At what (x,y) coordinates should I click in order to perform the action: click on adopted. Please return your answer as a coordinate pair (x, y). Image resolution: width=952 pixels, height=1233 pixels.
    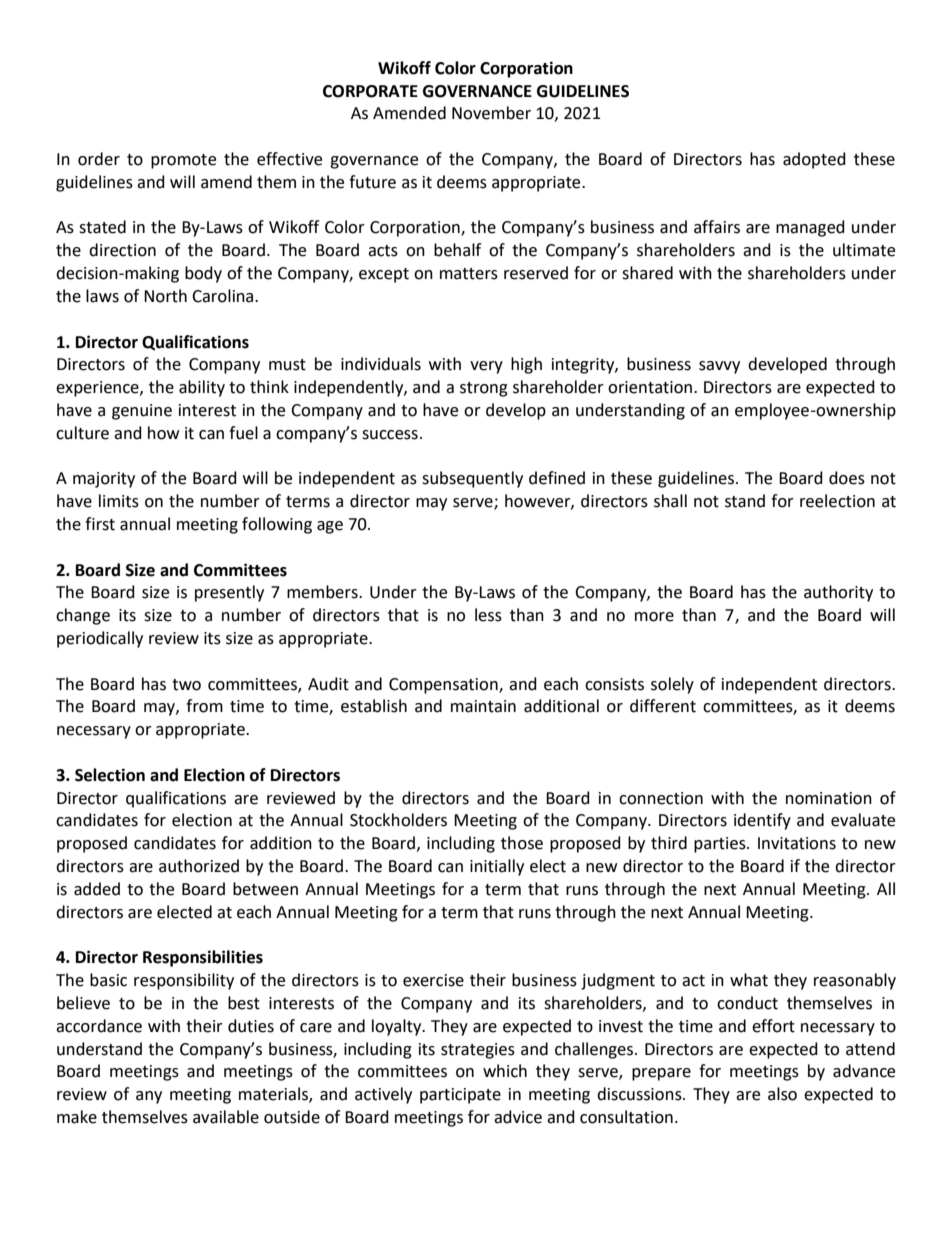
    Looking at the image, I should click on (814, 160).
